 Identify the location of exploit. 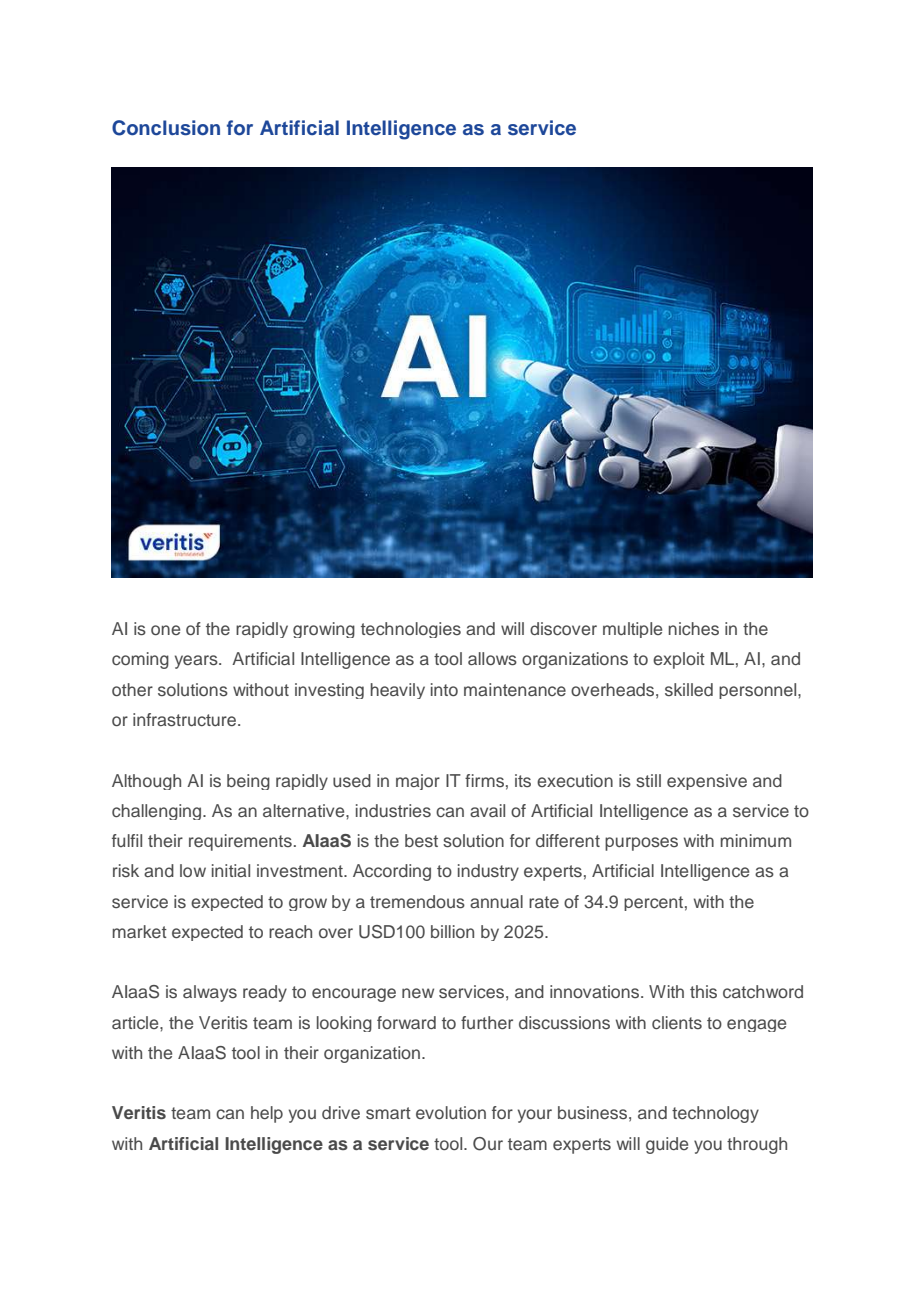
(679, 660).
